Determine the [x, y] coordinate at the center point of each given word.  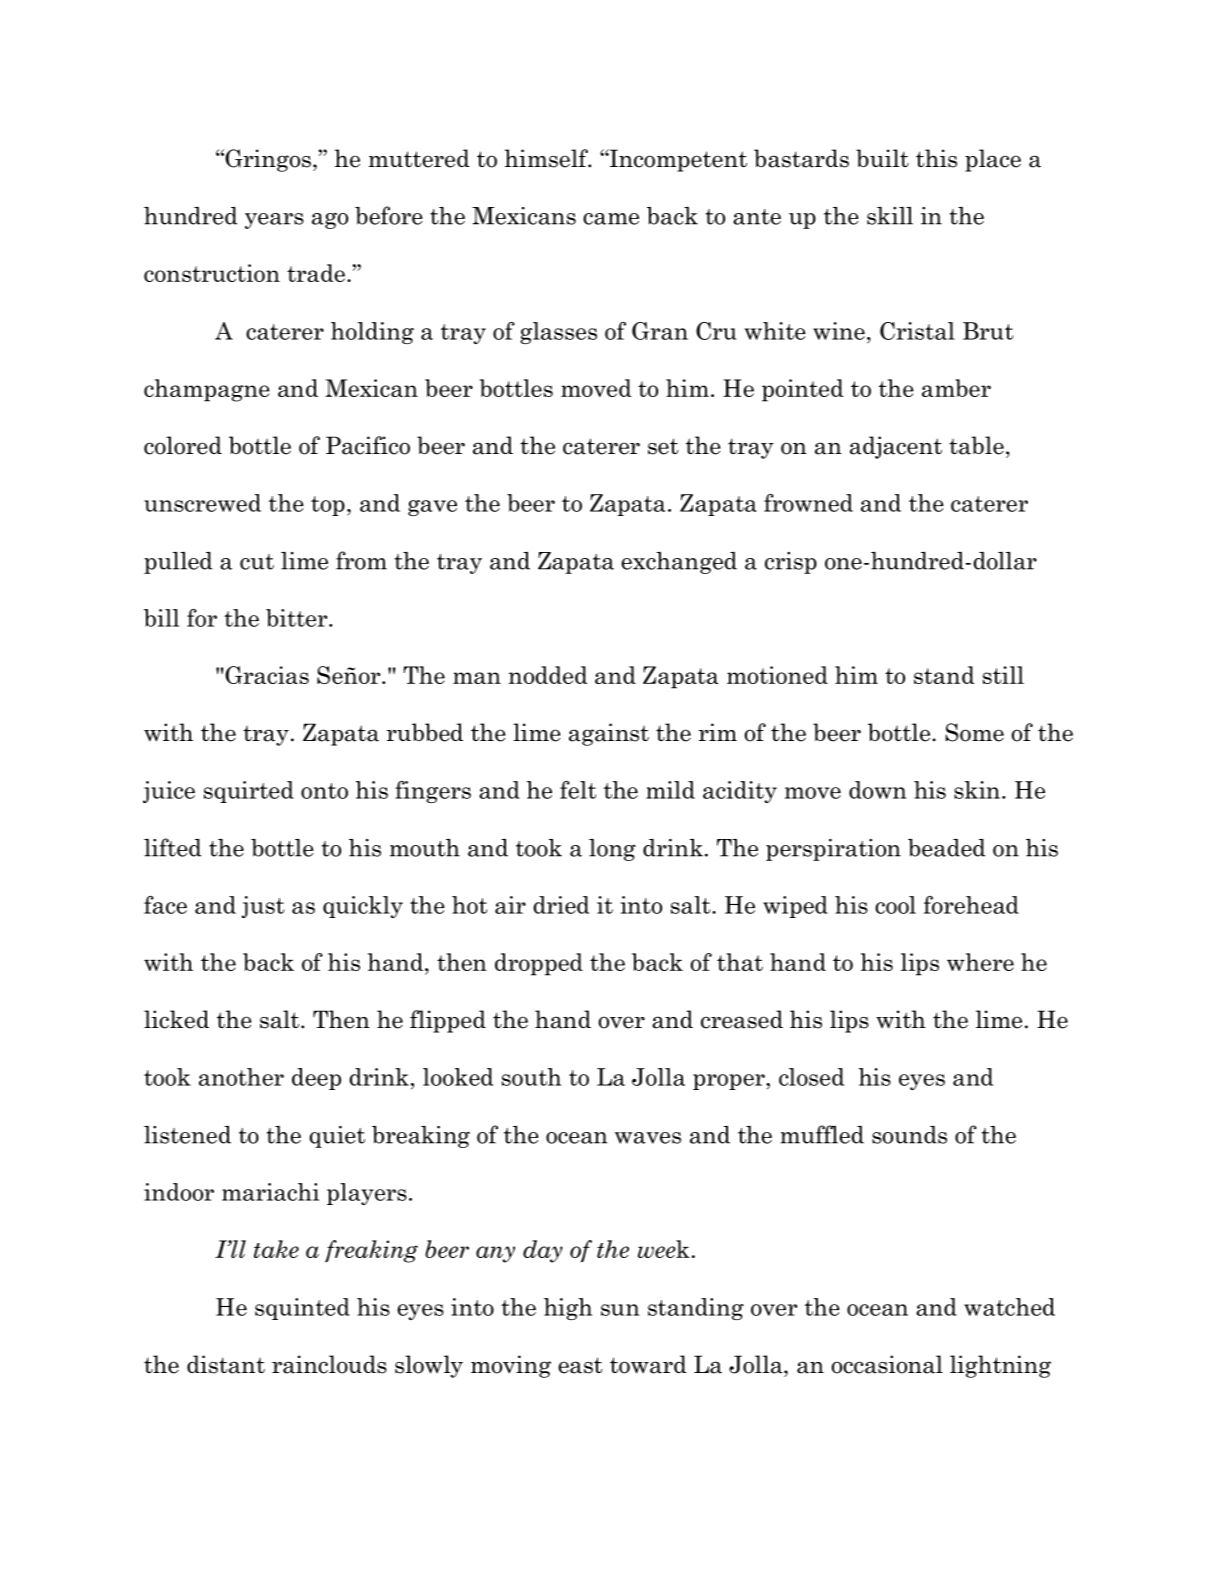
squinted [302, 1309]
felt [578, 790]
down [877, 790]
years [274, 221]
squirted [249, 792]
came [611, 219]
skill [890, 216]
